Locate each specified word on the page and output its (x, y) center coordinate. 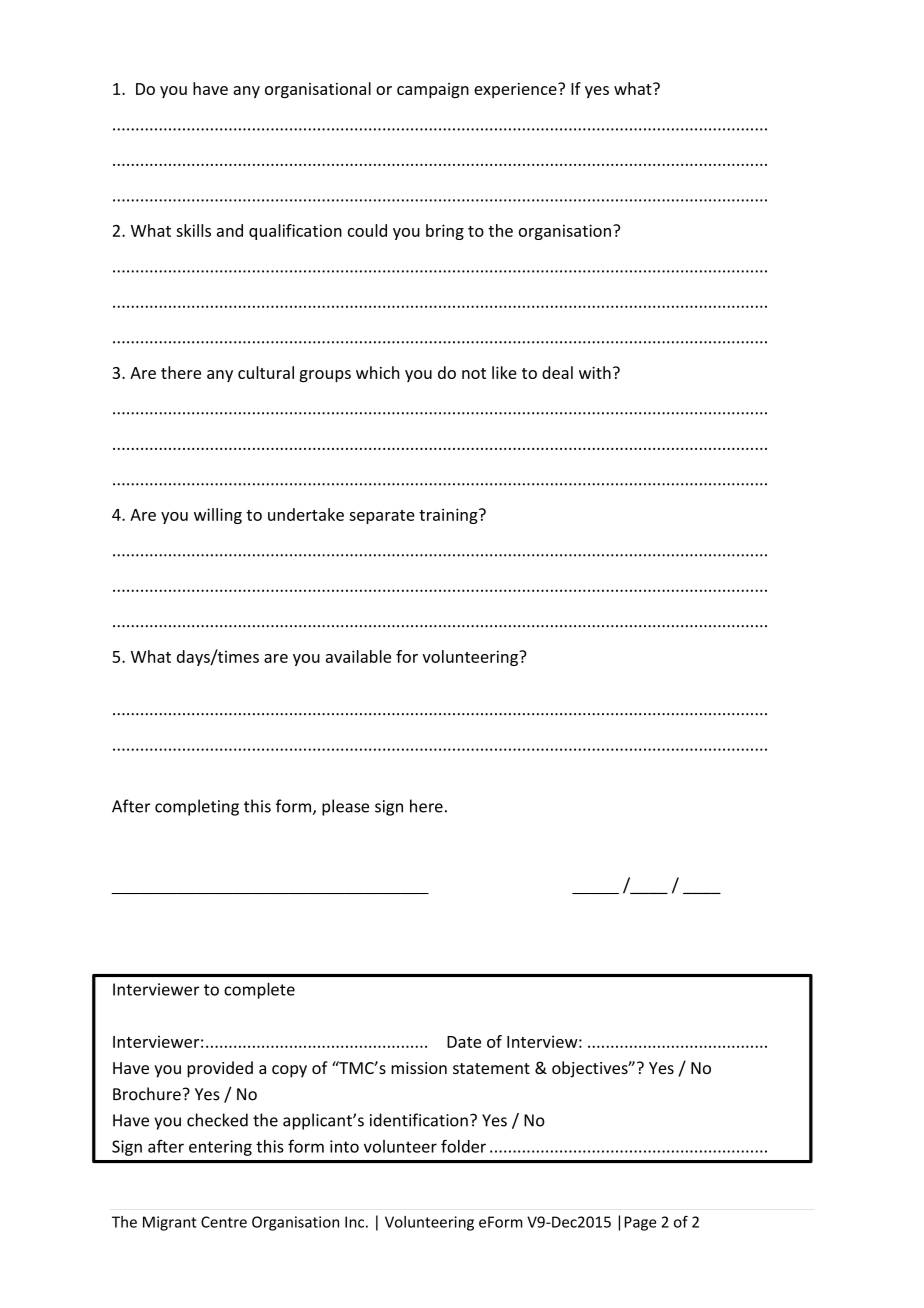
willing (218, 516)
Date (464, 1042)
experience (516, 90)
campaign (433, 90)
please (345, 807)
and (230, 230)
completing (197, 807)
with (595, 372)
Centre (224, 1222)
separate (382, 517)
